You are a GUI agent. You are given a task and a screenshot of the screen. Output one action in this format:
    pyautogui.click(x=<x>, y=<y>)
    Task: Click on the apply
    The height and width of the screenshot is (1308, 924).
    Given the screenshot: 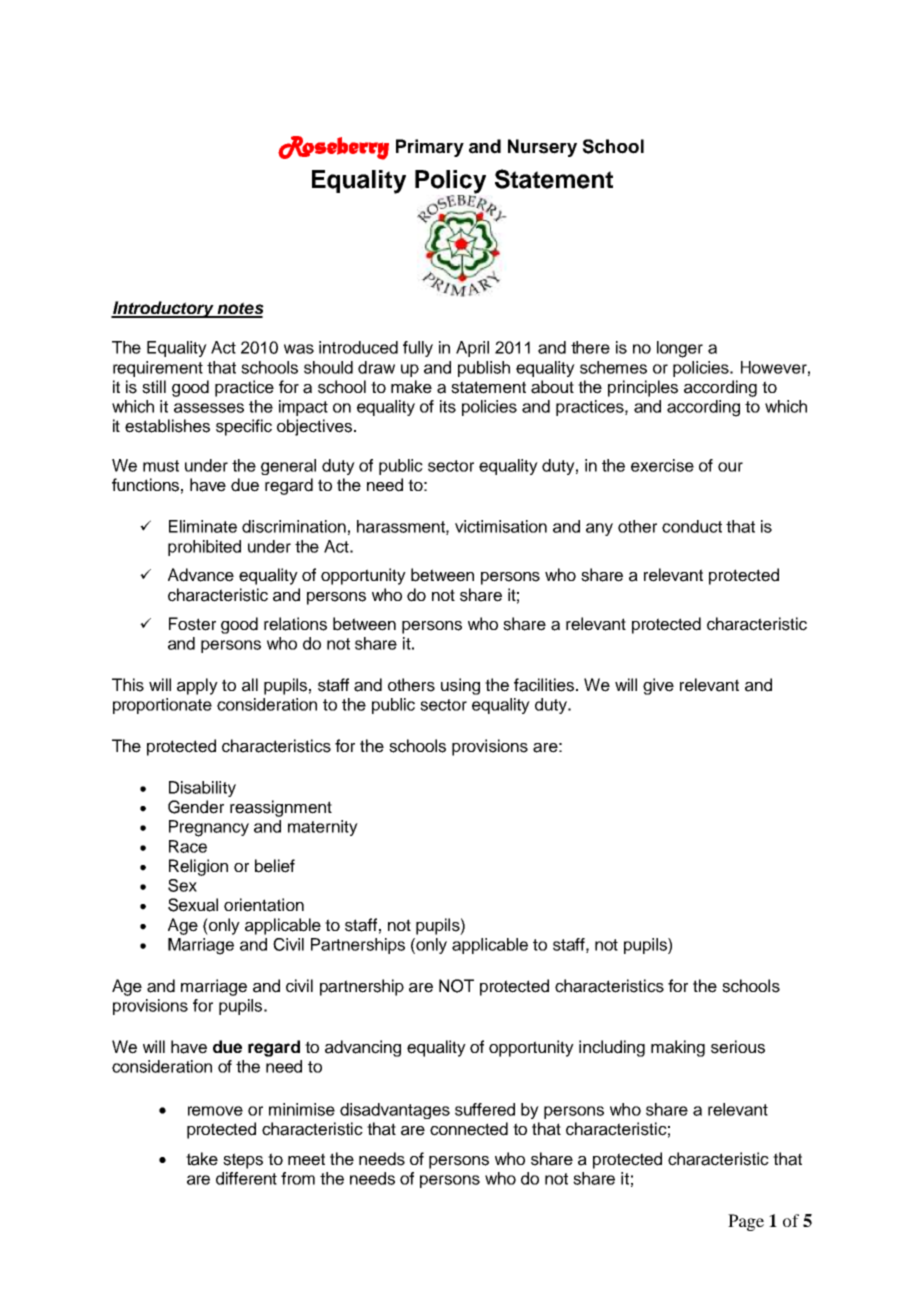 What is the action you would take?
    pyautogui.click(x=197, y=686)
